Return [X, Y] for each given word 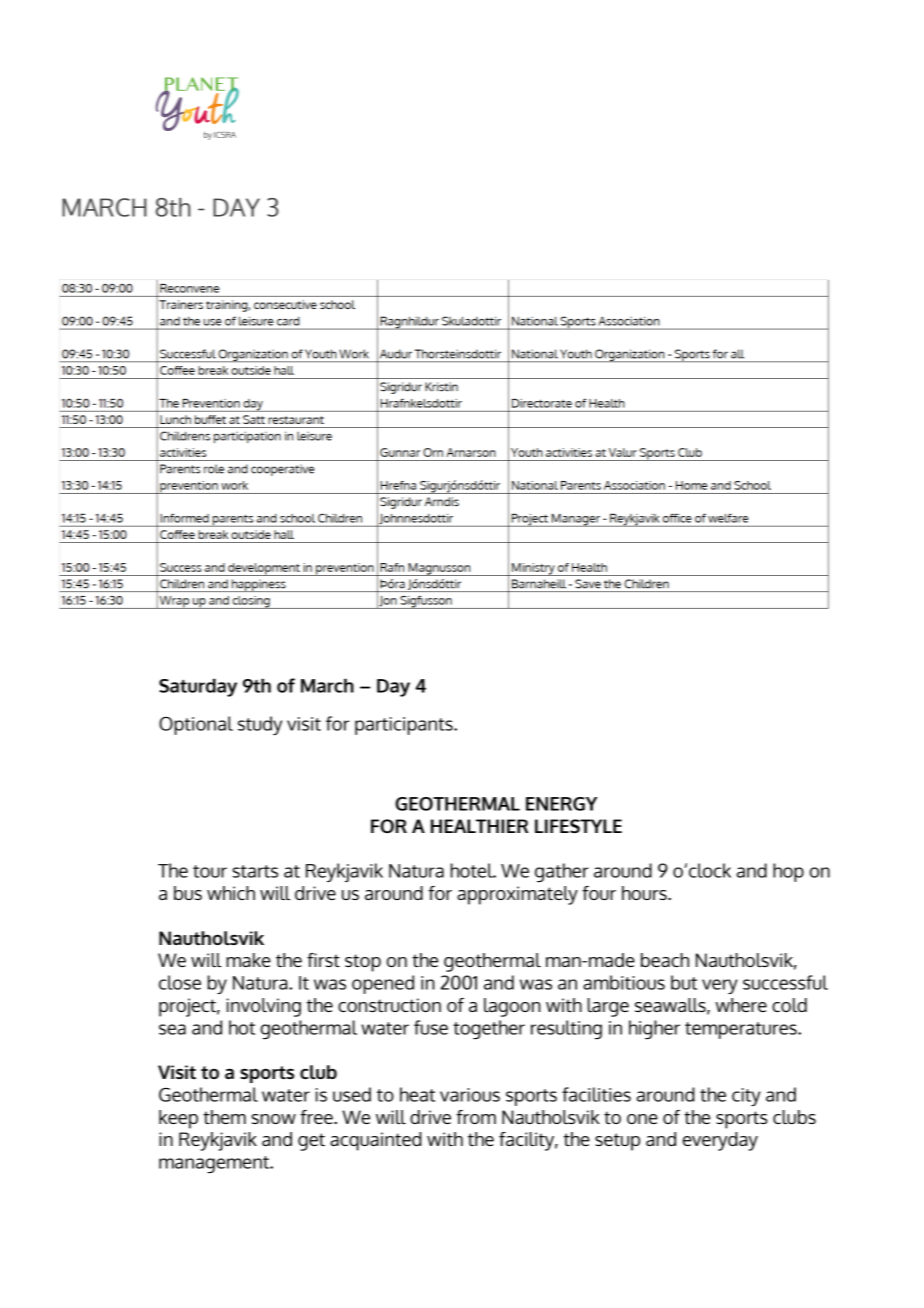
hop [788, 872]
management [215, 1164]
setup [617, 1142]
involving [264, 1007]
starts [255, 871]
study [260, 725]
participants [405, 726]
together [489, 1029]
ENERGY [561, 804]
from [476, 1117]
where [741, 1005]
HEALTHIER [480, 826]
